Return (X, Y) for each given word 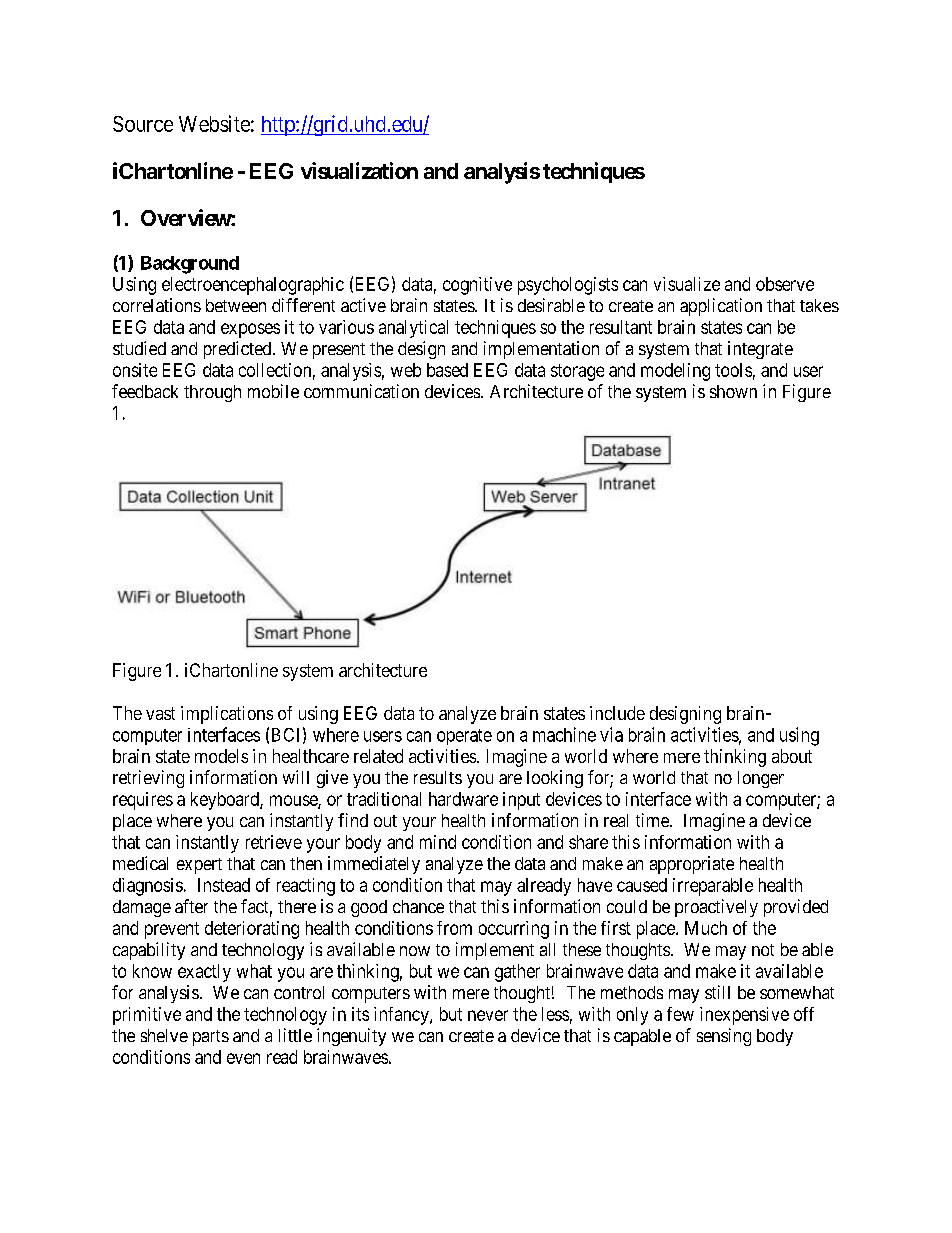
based (447, 370)
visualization (359, 170)
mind (438, 842)
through (212, 393)
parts (211, 1038)
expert (199, 866)
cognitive (477, 286)
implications (227, 715)
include (617, 713)
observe (785, 284)
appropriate (692, 865)
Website (214, 123)
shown (733, 391)
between (236, 305)
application (721, 307)
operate (464, 737)
